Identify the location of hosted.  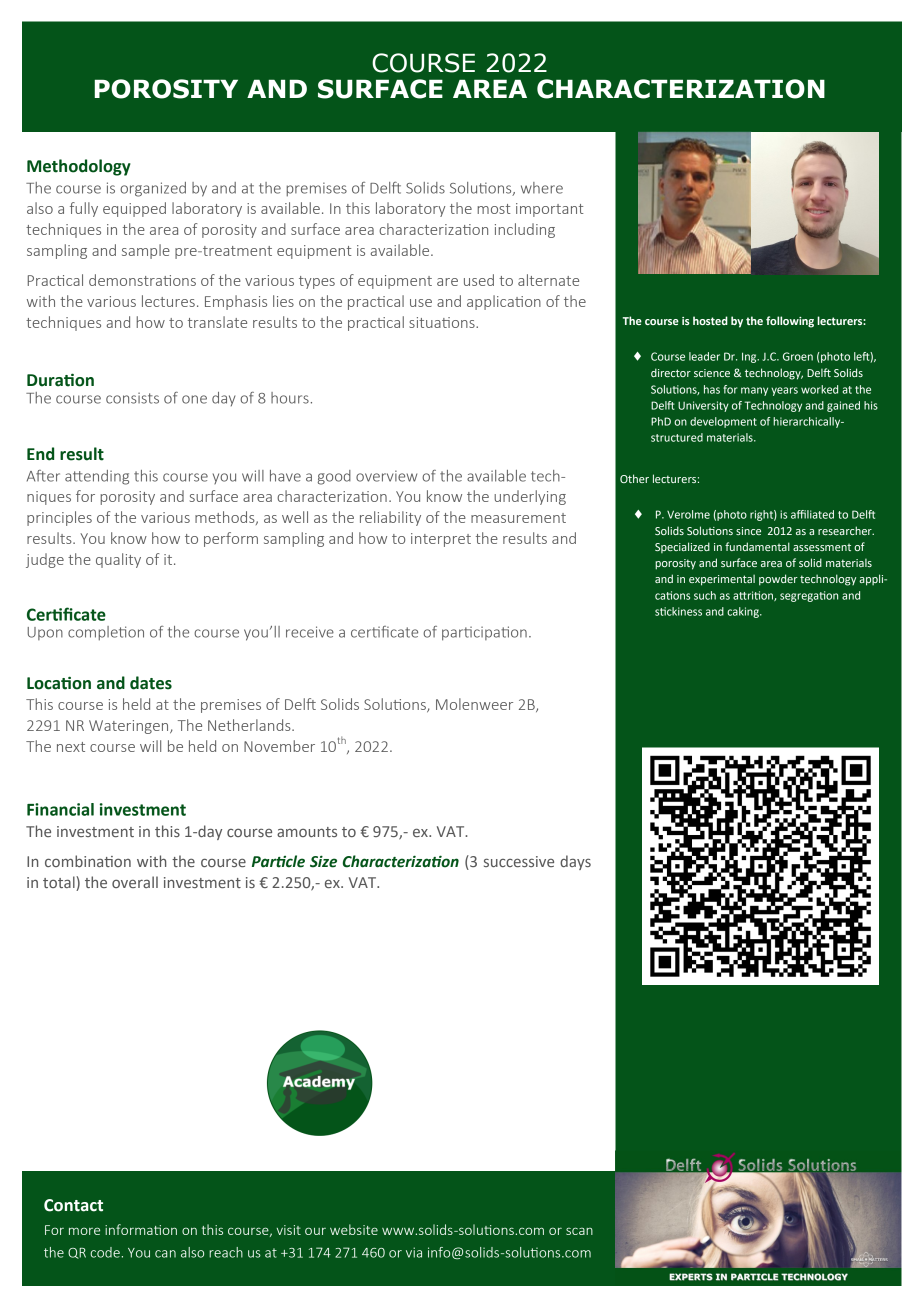
(710, 320).
